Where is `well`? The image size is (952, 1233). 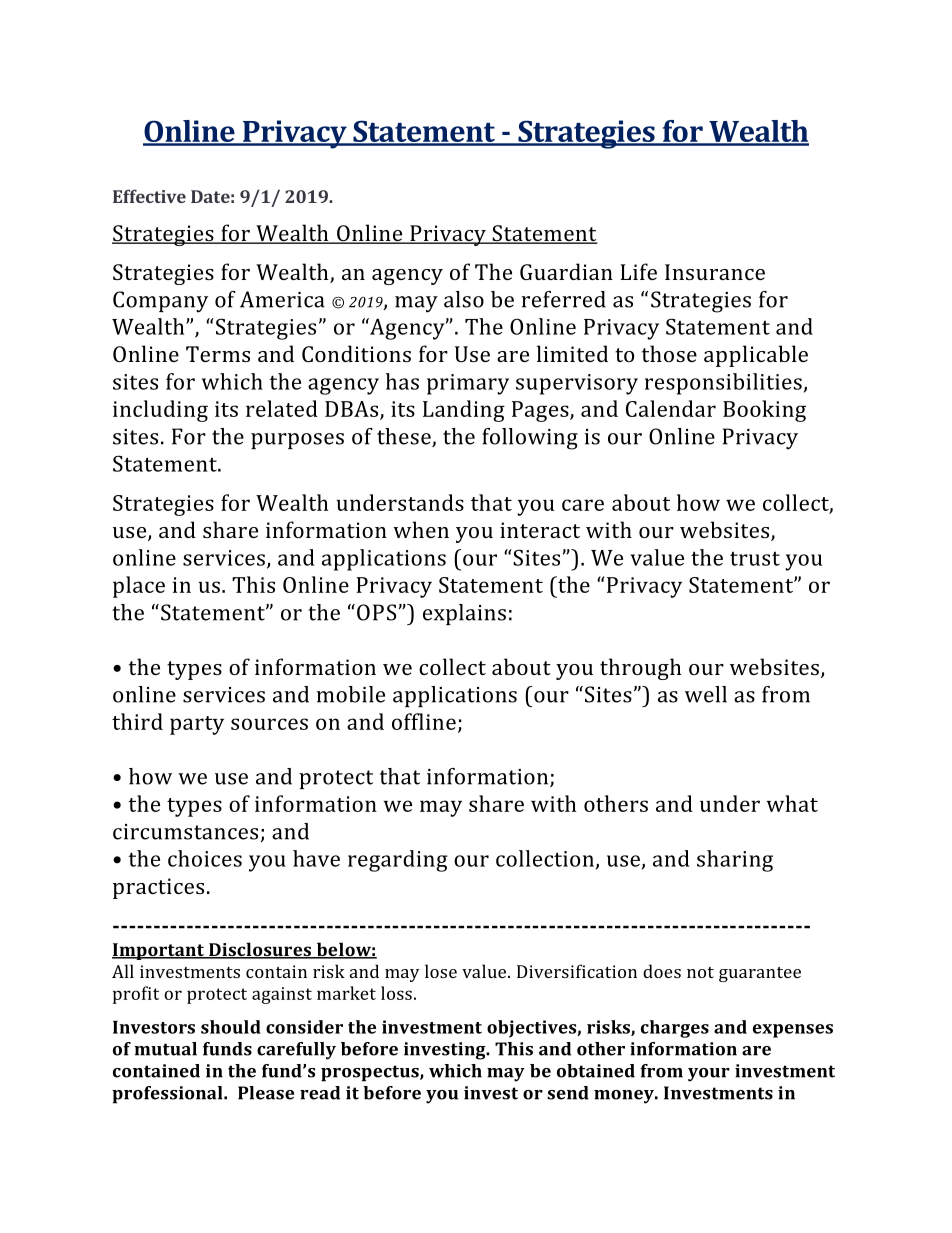
well is located at coordinates (706, 694).
